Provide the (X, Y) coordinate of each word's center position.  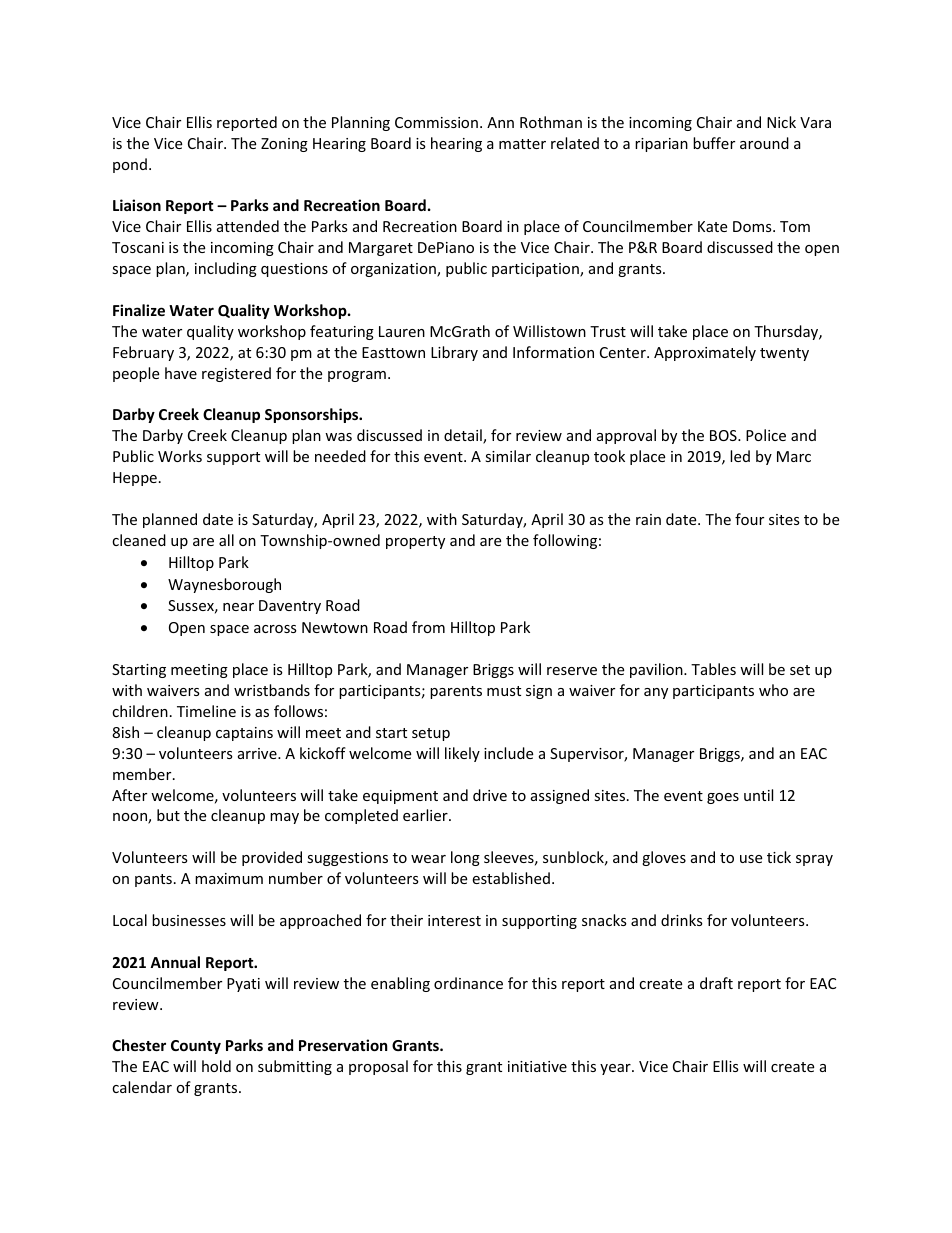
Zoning (284, 145)
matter (522, 144)
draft (716, 983)
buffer (714, 143)
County (196, 1047)
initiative (537, 1066)
